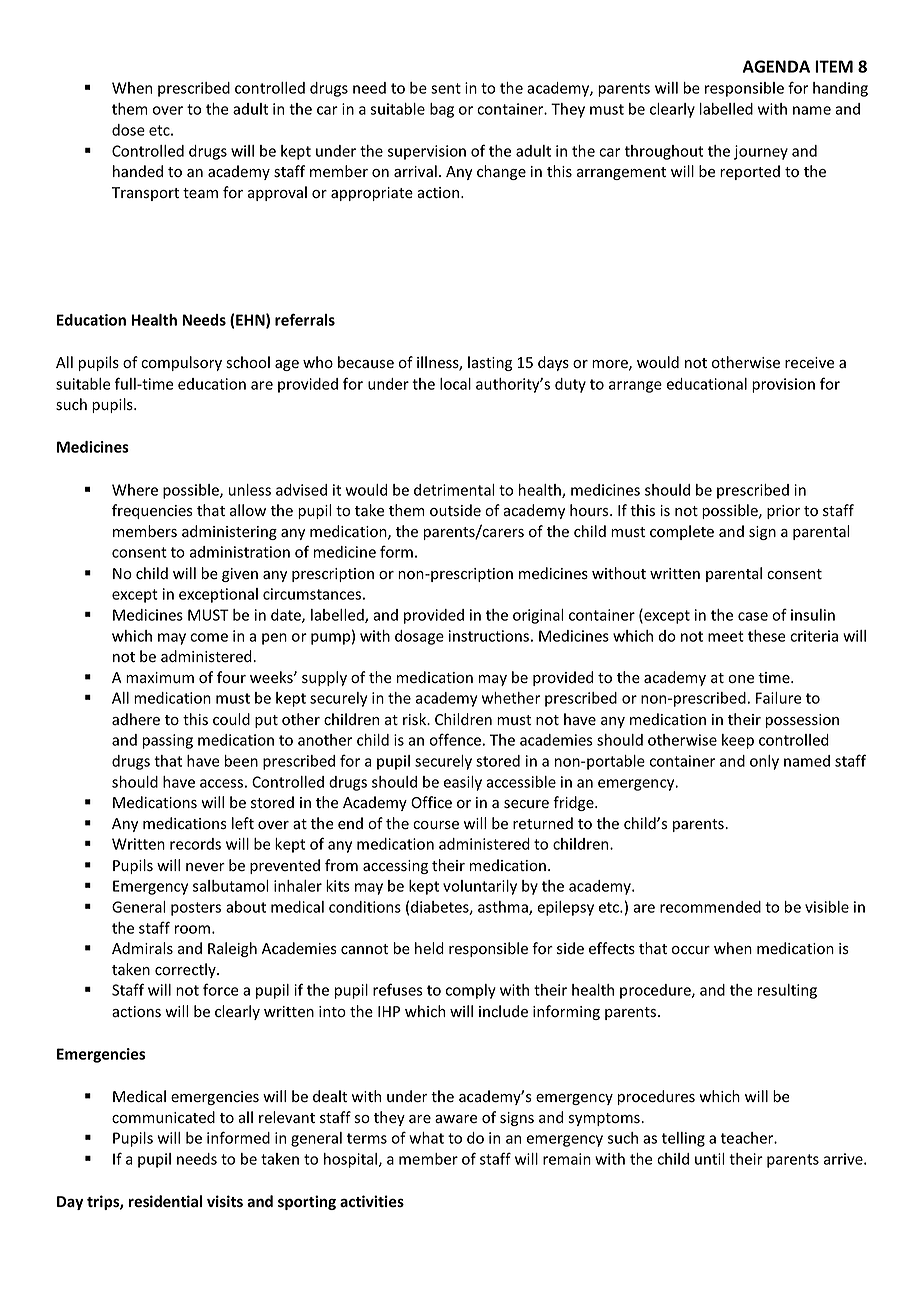 This page has width=924, height=1308. Describe the element at coordinates (225, 1201) in the page. I see `visits` at that location.
